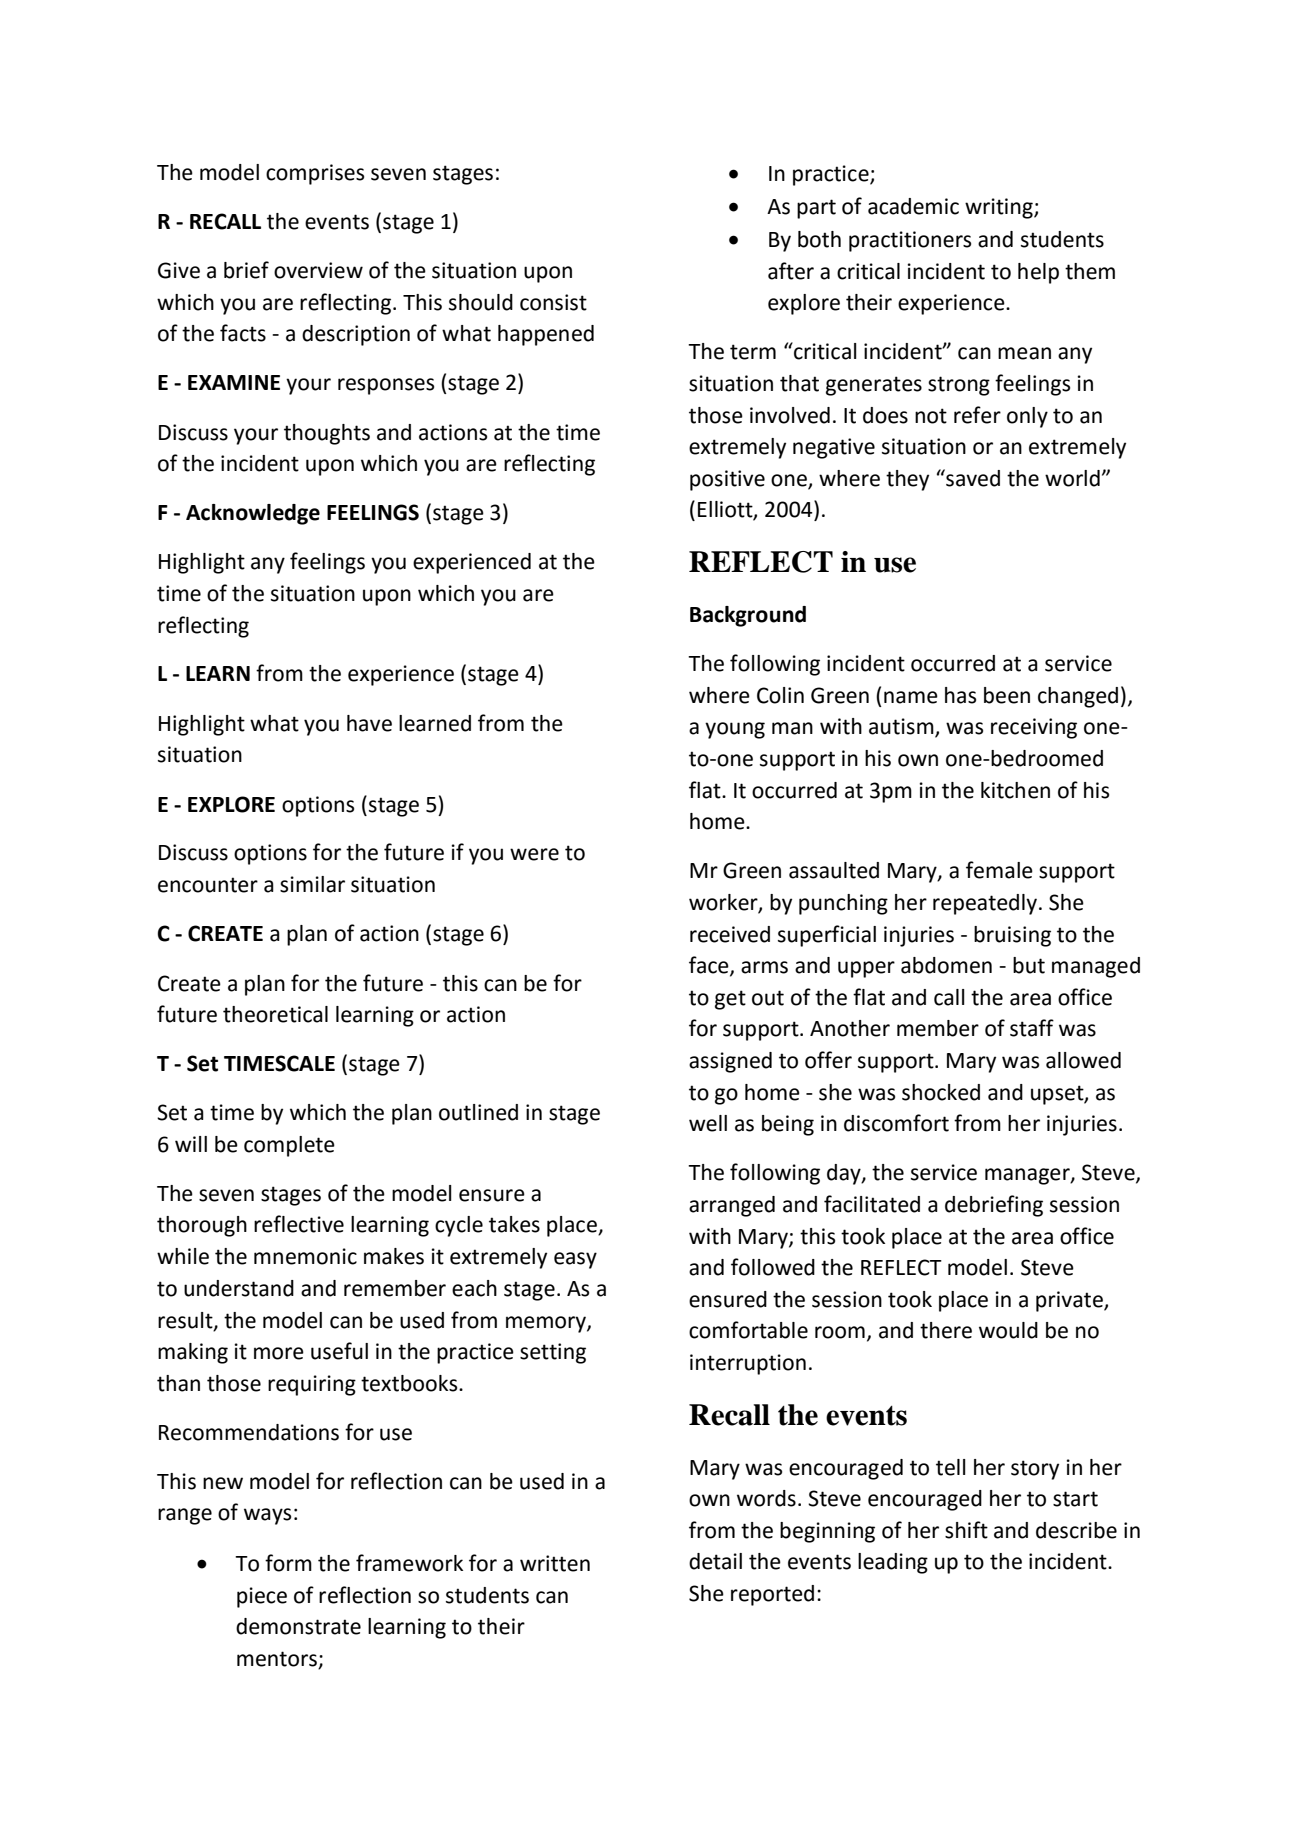  Describe the element at coordinates (315, 174) in the page. I see `comprises` at that location.
